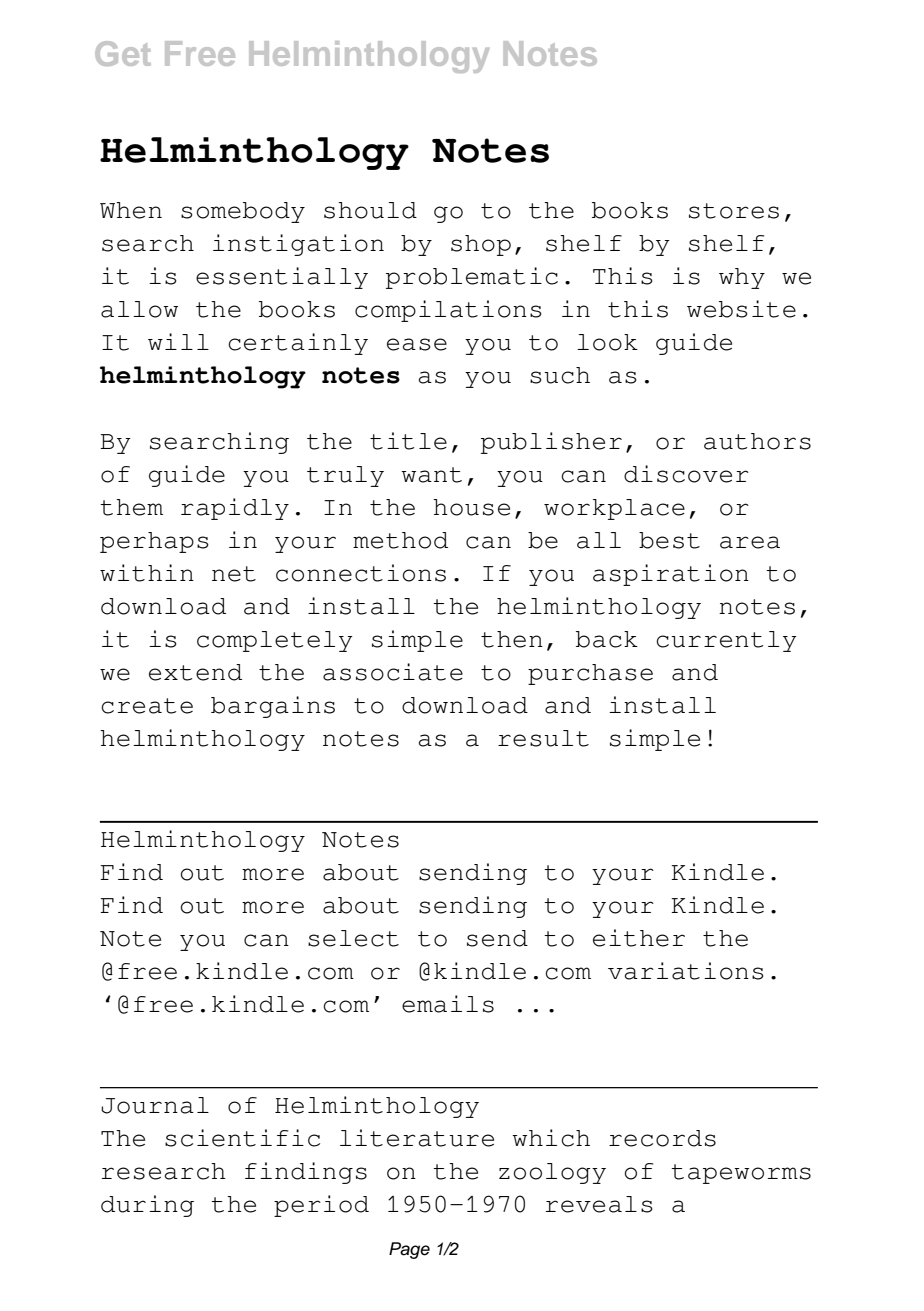  I want to click on during, so click(147, 1206).
